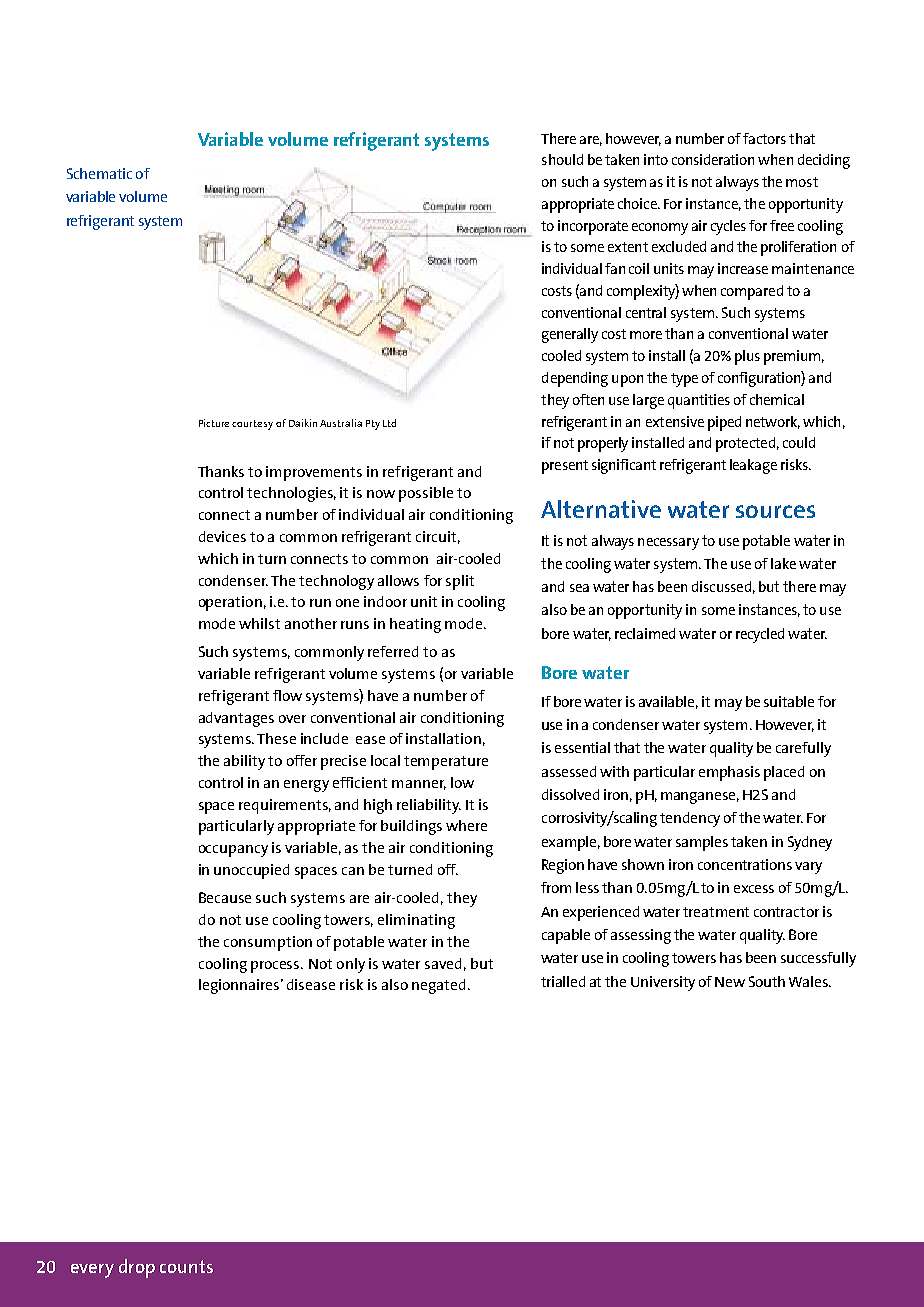  I want to click on should, so click(562, 159).
